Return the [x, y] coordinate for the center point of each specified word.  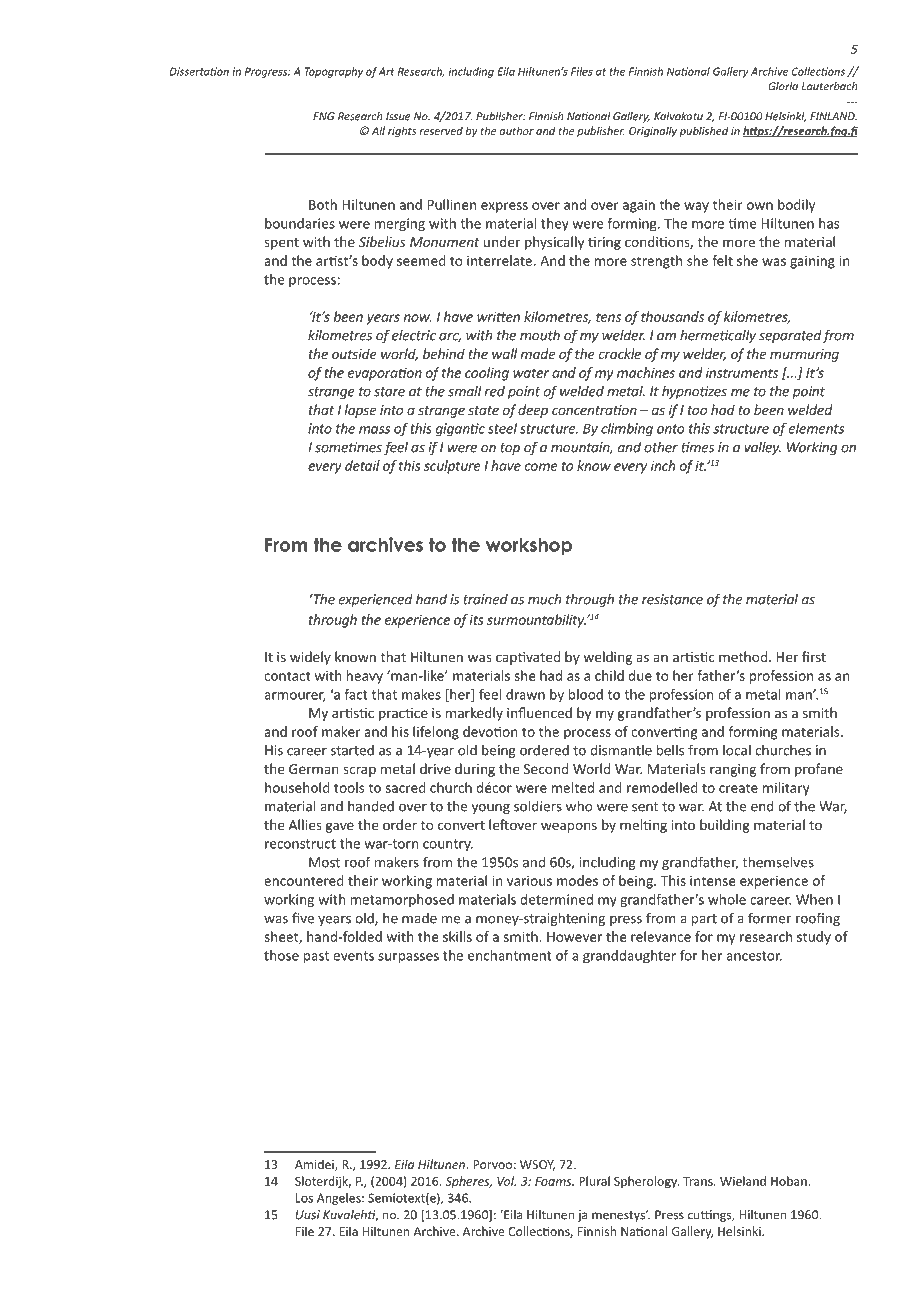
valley [762, 448]
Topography [334, 72]
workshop [529, 546]
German [314, 769]
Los [304, 1198]
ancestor [754, 956]
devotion [490, 731]
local [737, 750]
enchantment [510, 955]
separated [790, 336]
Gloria [783, 86]
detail [362, 465]
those [281, 955]
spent [281, 244]
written [498, 316]
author [516, 130]
